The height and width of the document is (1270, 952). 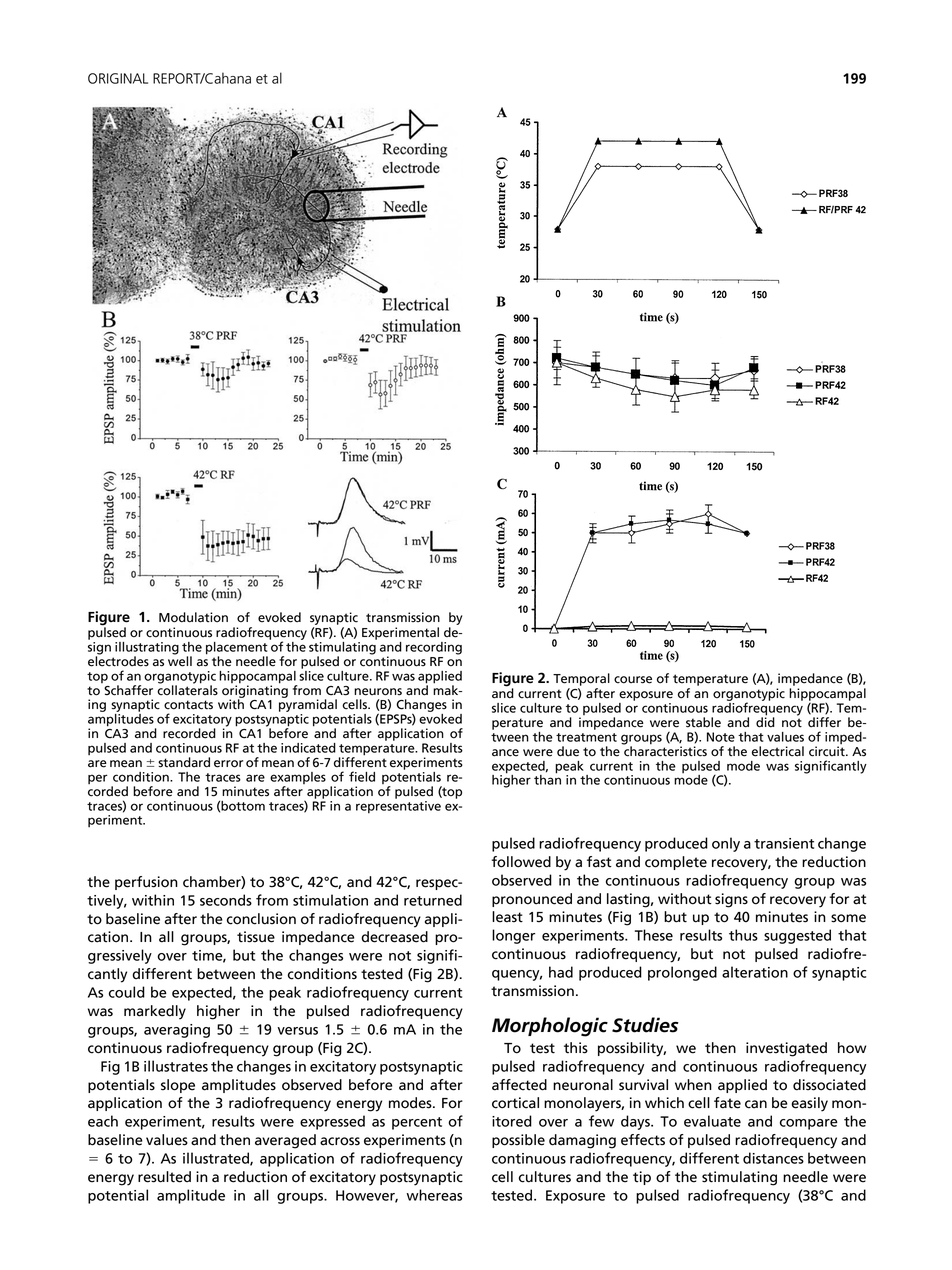 What do you see at coordinates (784, 843) in the document?
I see `transient` at bounding box center [784, 843].
